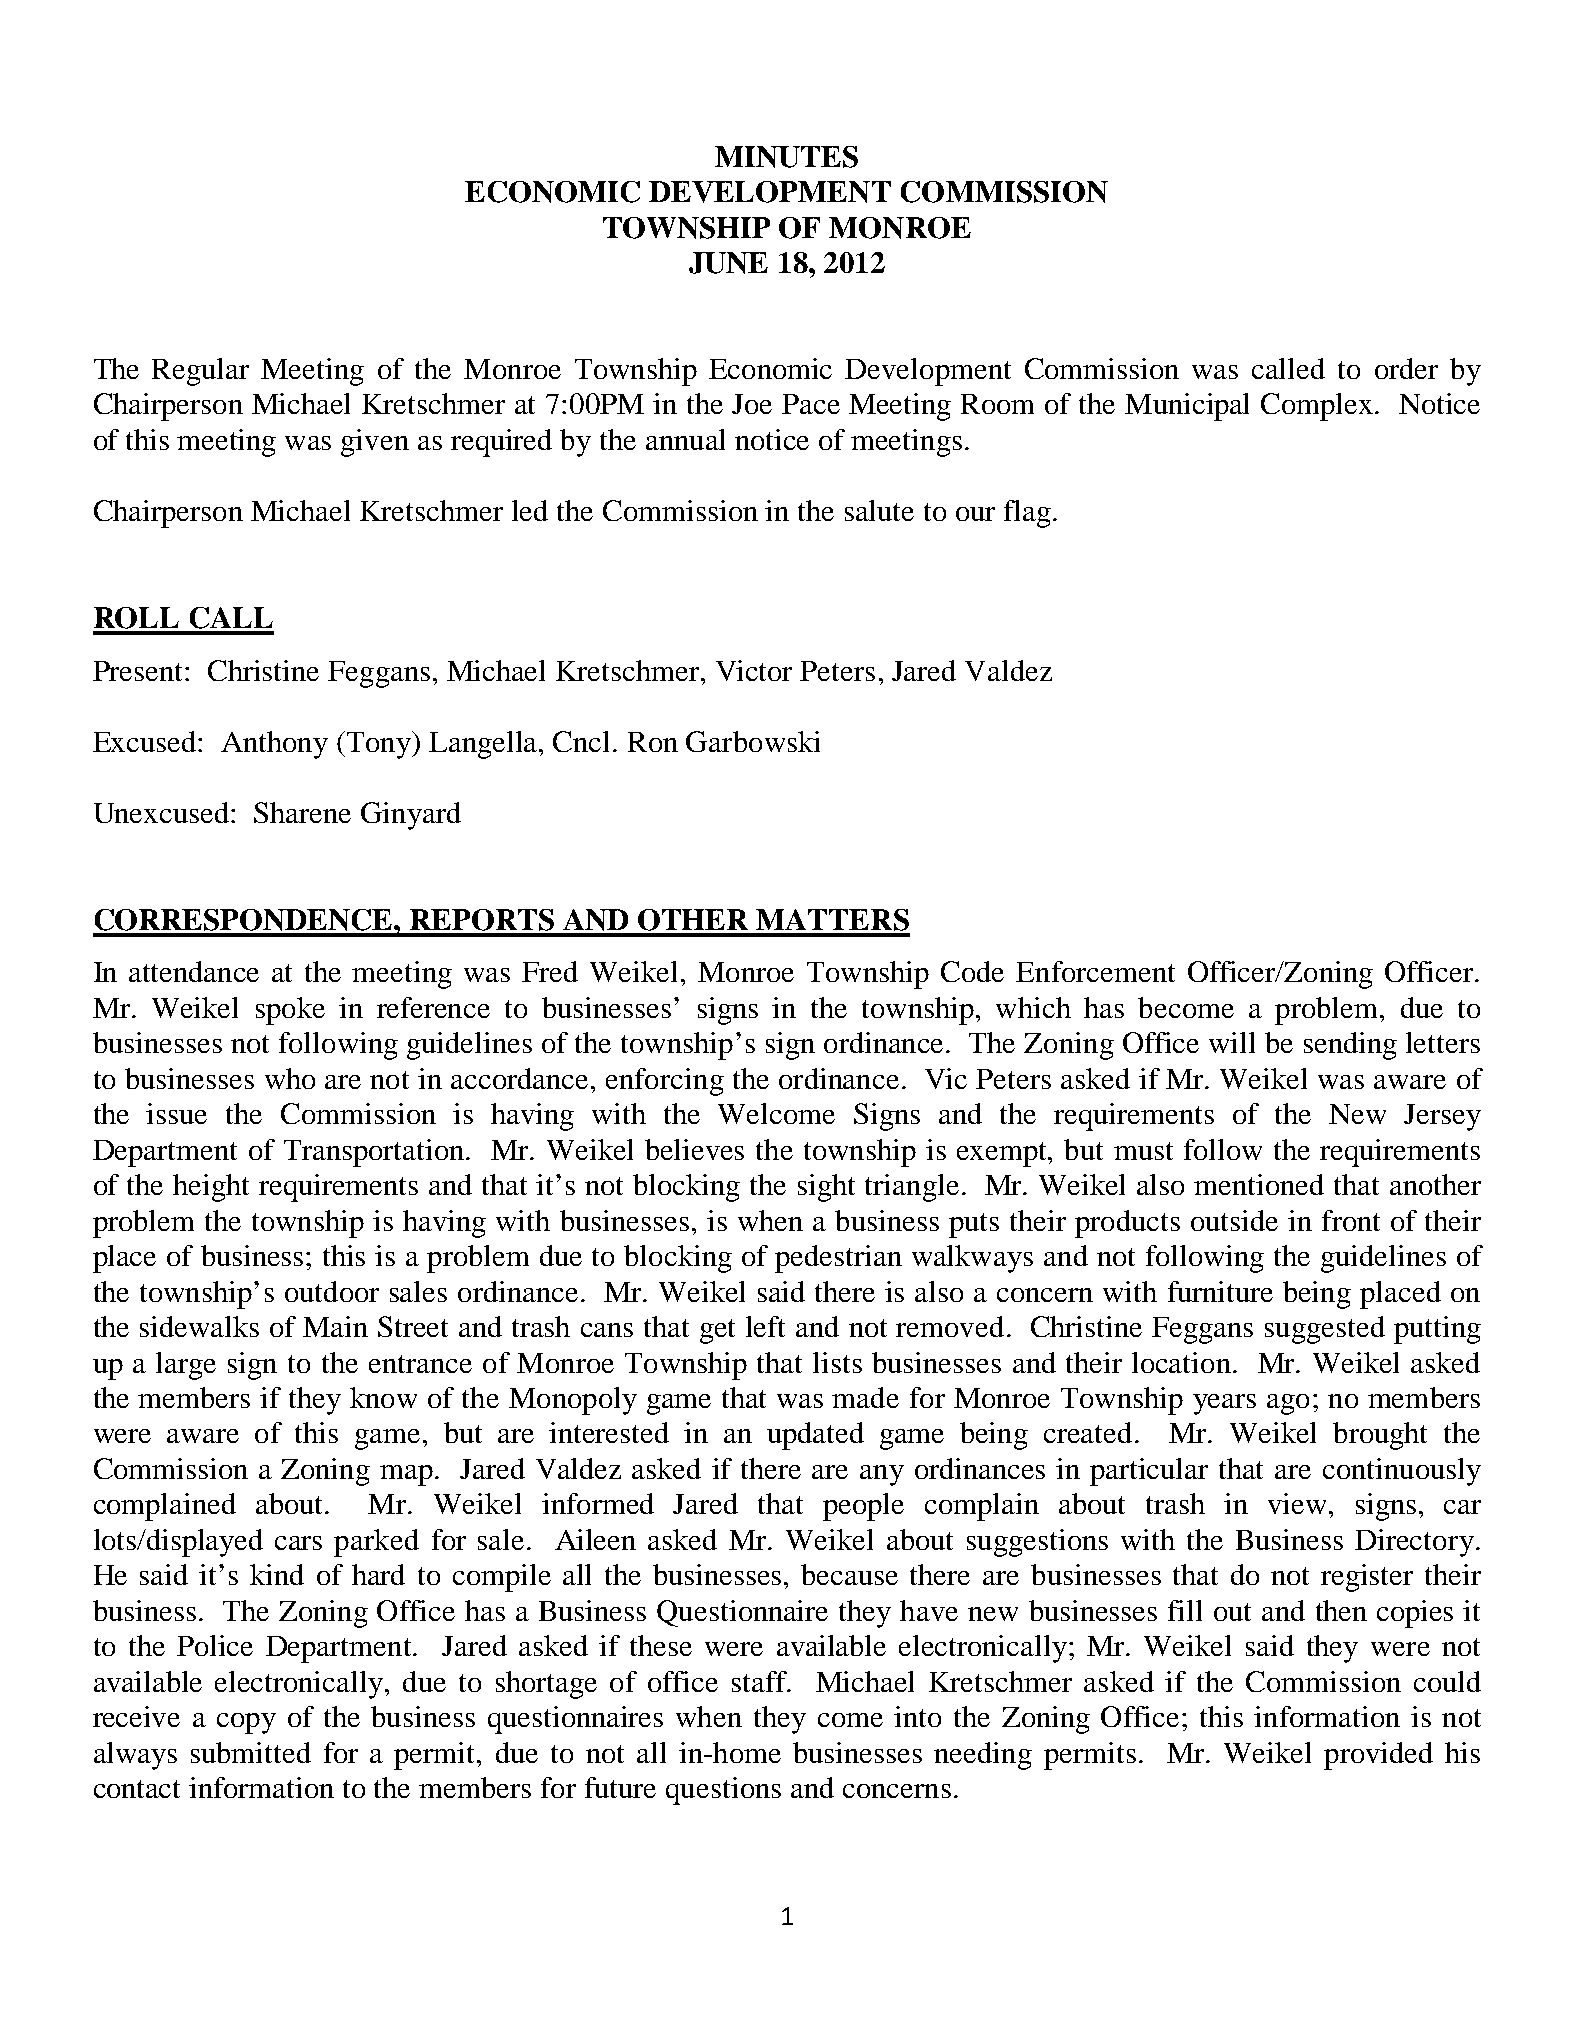  I want to click on order, so click(1406, 368).
